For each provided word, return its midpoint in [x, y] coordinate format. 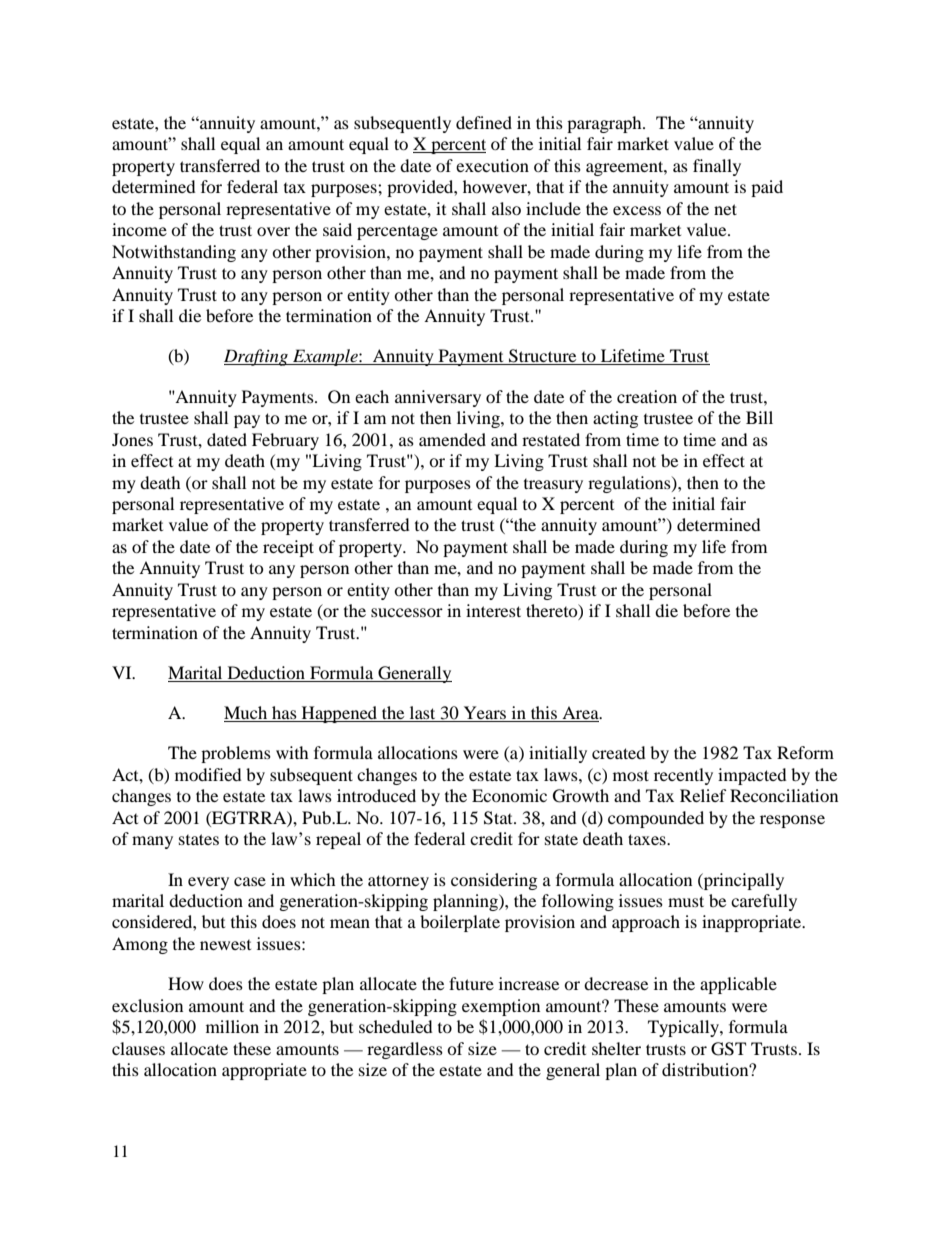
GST [728, 1049]
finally [717, 167]
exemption [501, 1007]
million [232, 1026]
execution [492, 165]
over [273, 231]
